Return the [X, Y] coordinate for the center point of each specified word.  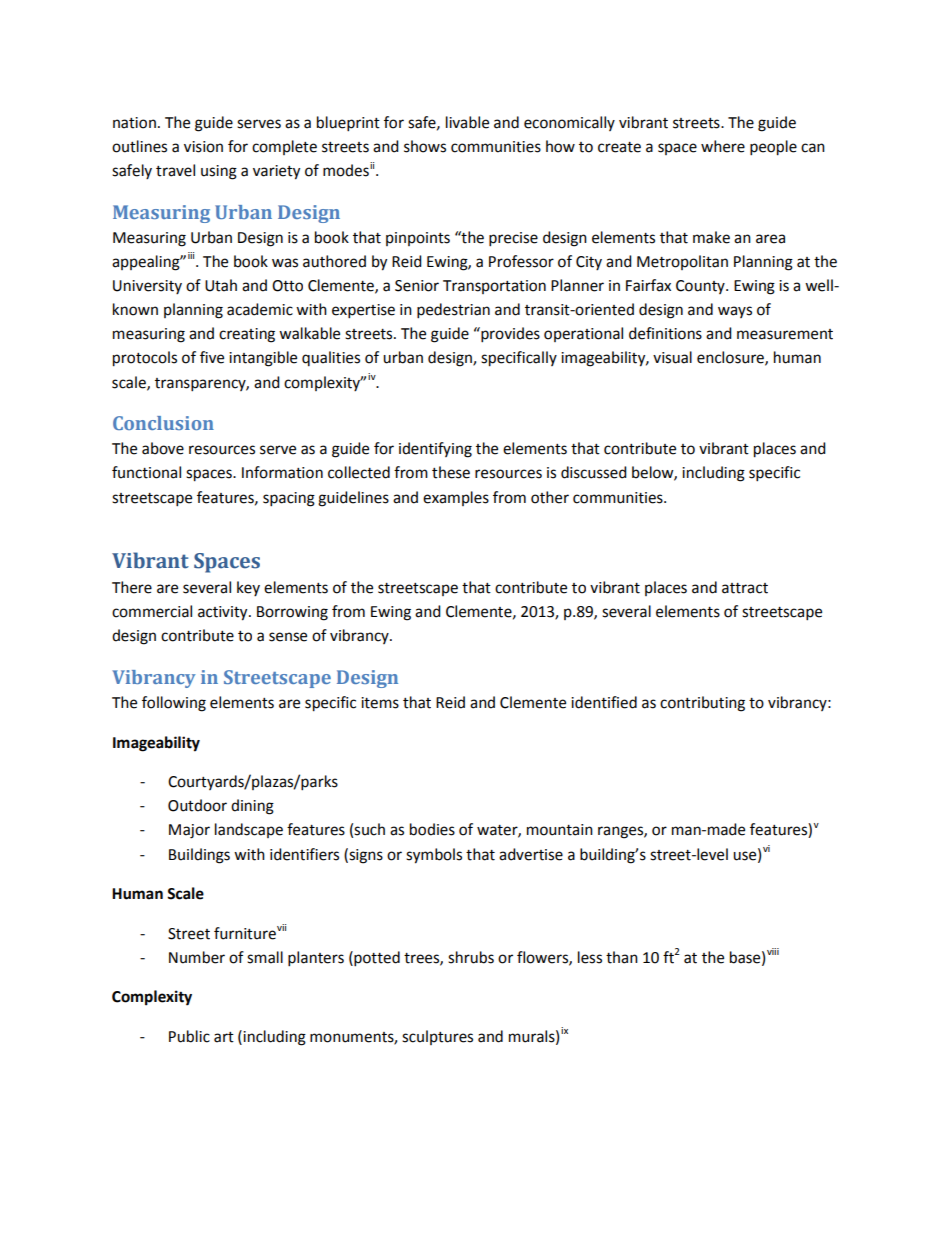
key [248, 588]
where [723, 146]
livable [467, 122]
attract [745, 588]
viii [773, 951]
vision [203, 147]
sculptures [437, 1037]
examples [456, 498]
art [224, 1037]
